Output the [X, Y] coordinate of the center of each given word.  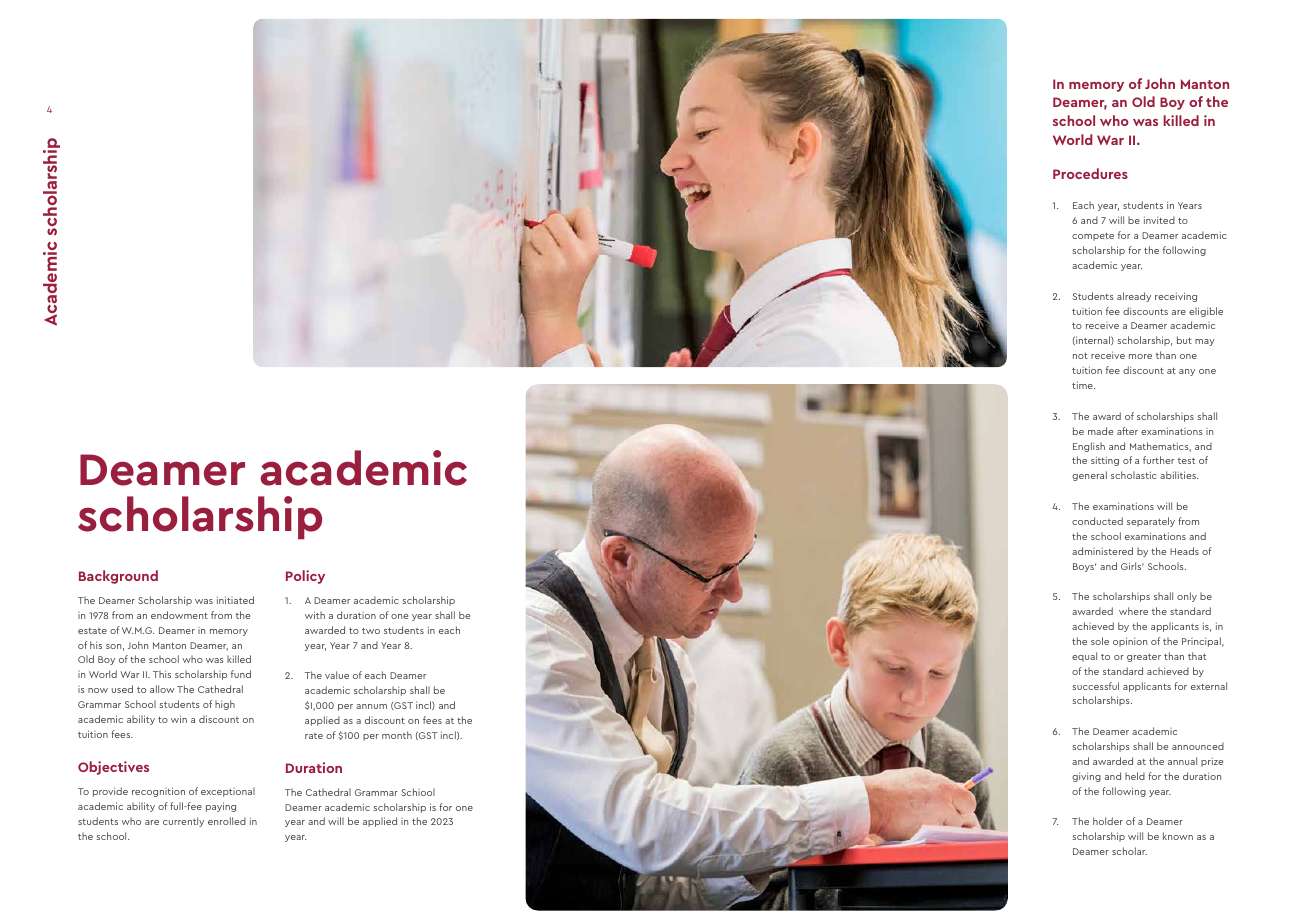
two [371, 631]
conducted [1097, 521]
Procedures [1090, 173]
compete [1093, 236]
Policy [305, 577]
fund [241, 674]
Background [118, 577]
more [1140, 356]
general [1089, 476]
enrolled [227, 821]
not [1080, 355]
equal [1084, 657]
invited [1159, 220]
